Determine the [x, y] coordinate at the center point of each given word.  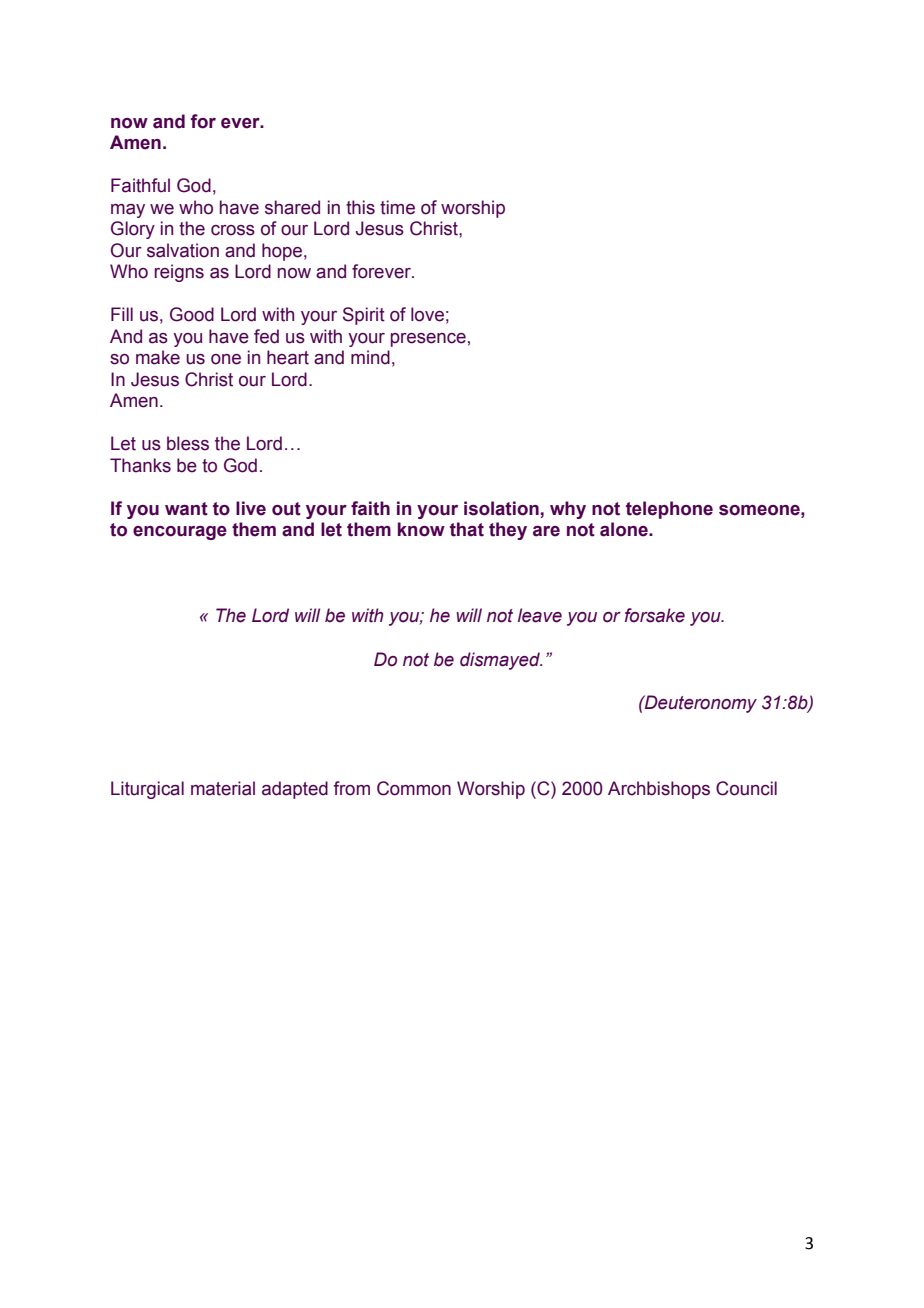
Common [414, 788]
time [397, 207]
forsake [655, 615]
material [223, 788]
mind [370, 357]
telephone [669, 510]
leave [540, 615]
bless [188, 443]
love [427, 314]
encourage [180, 533]
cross [233, 230]
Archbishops [659, 790]
